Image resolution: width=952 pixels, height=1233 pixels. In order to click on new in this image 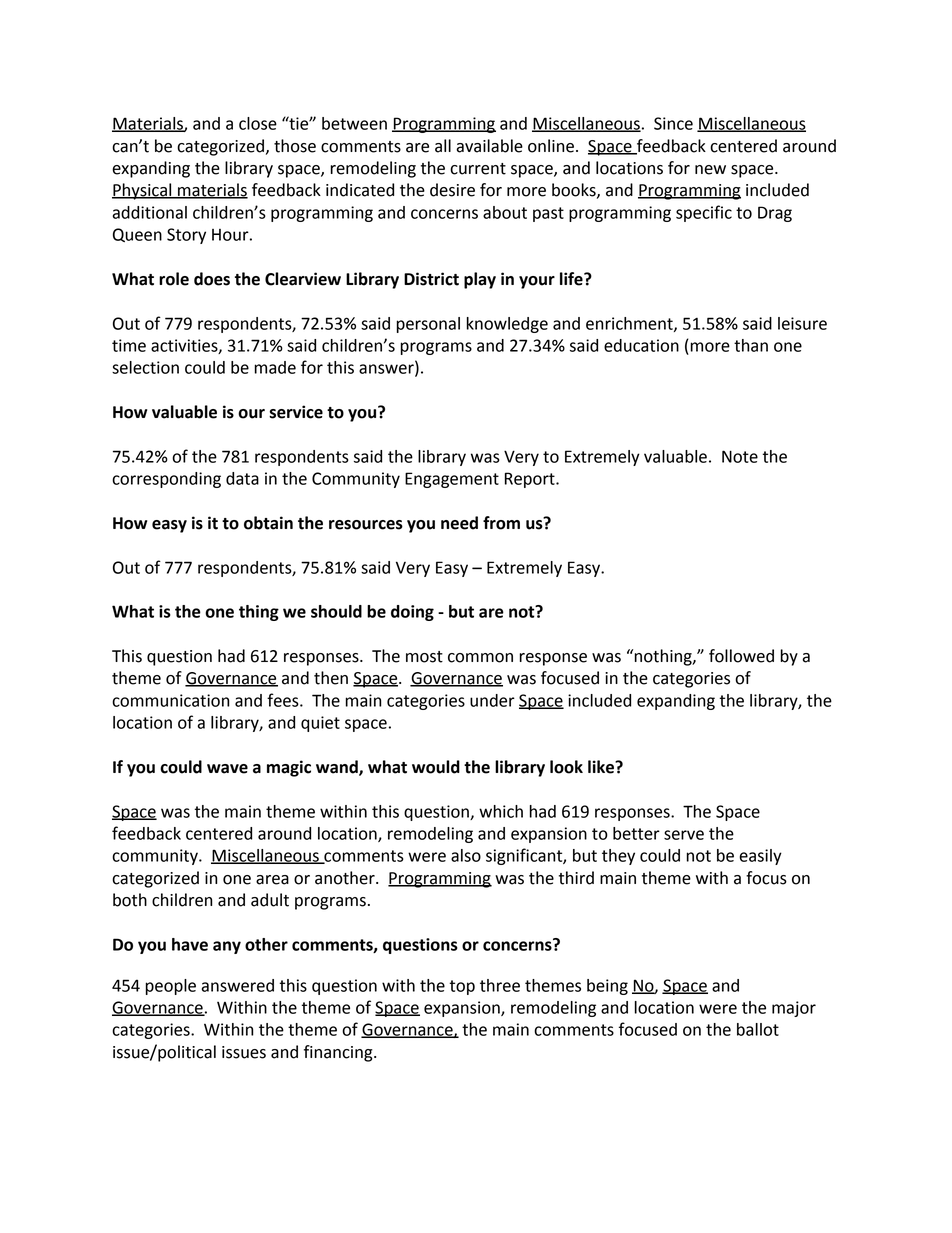, I will do `click(710, 170)`.
